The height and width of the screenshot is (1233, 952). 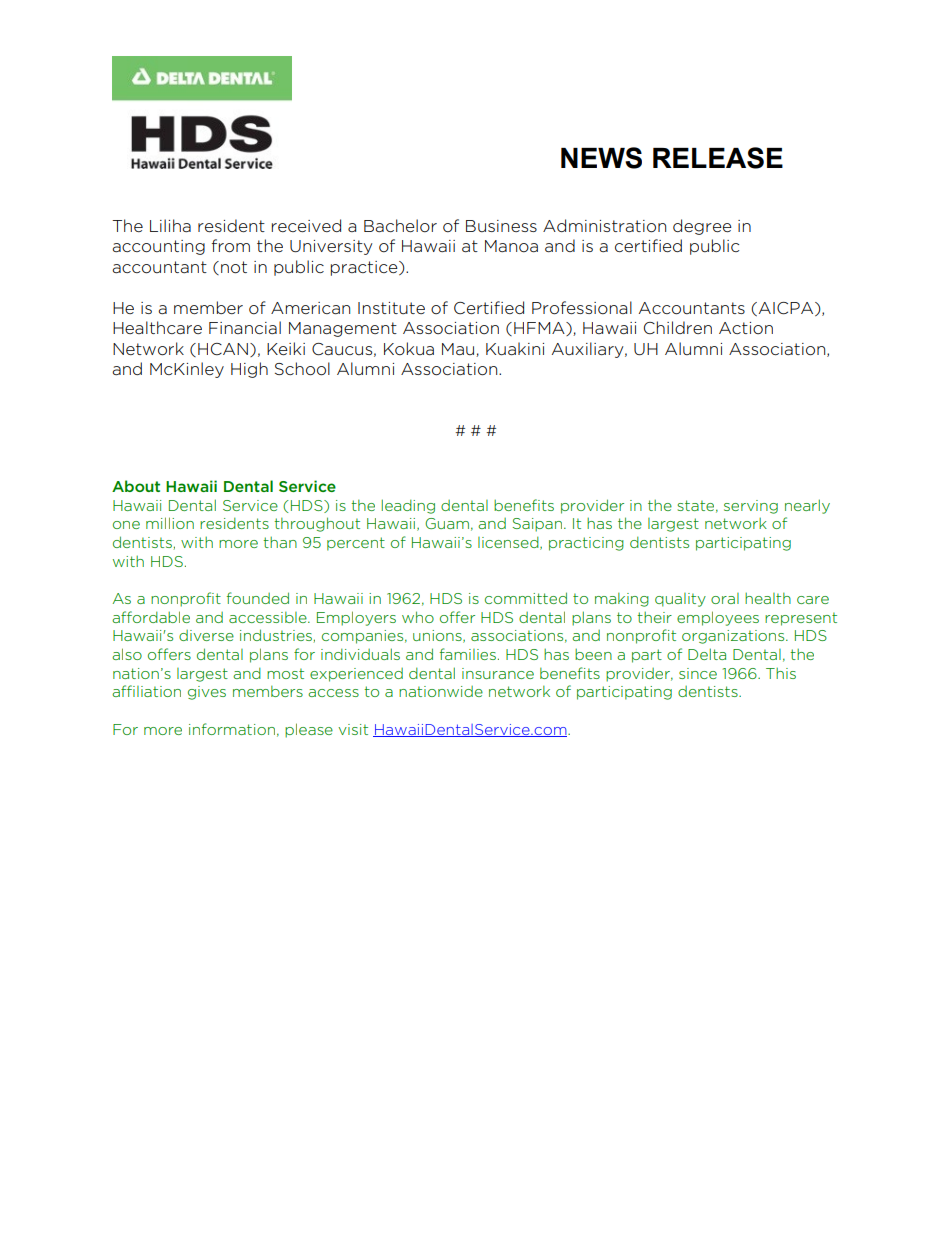 I want to click on received, so click(x=306, y=225).
